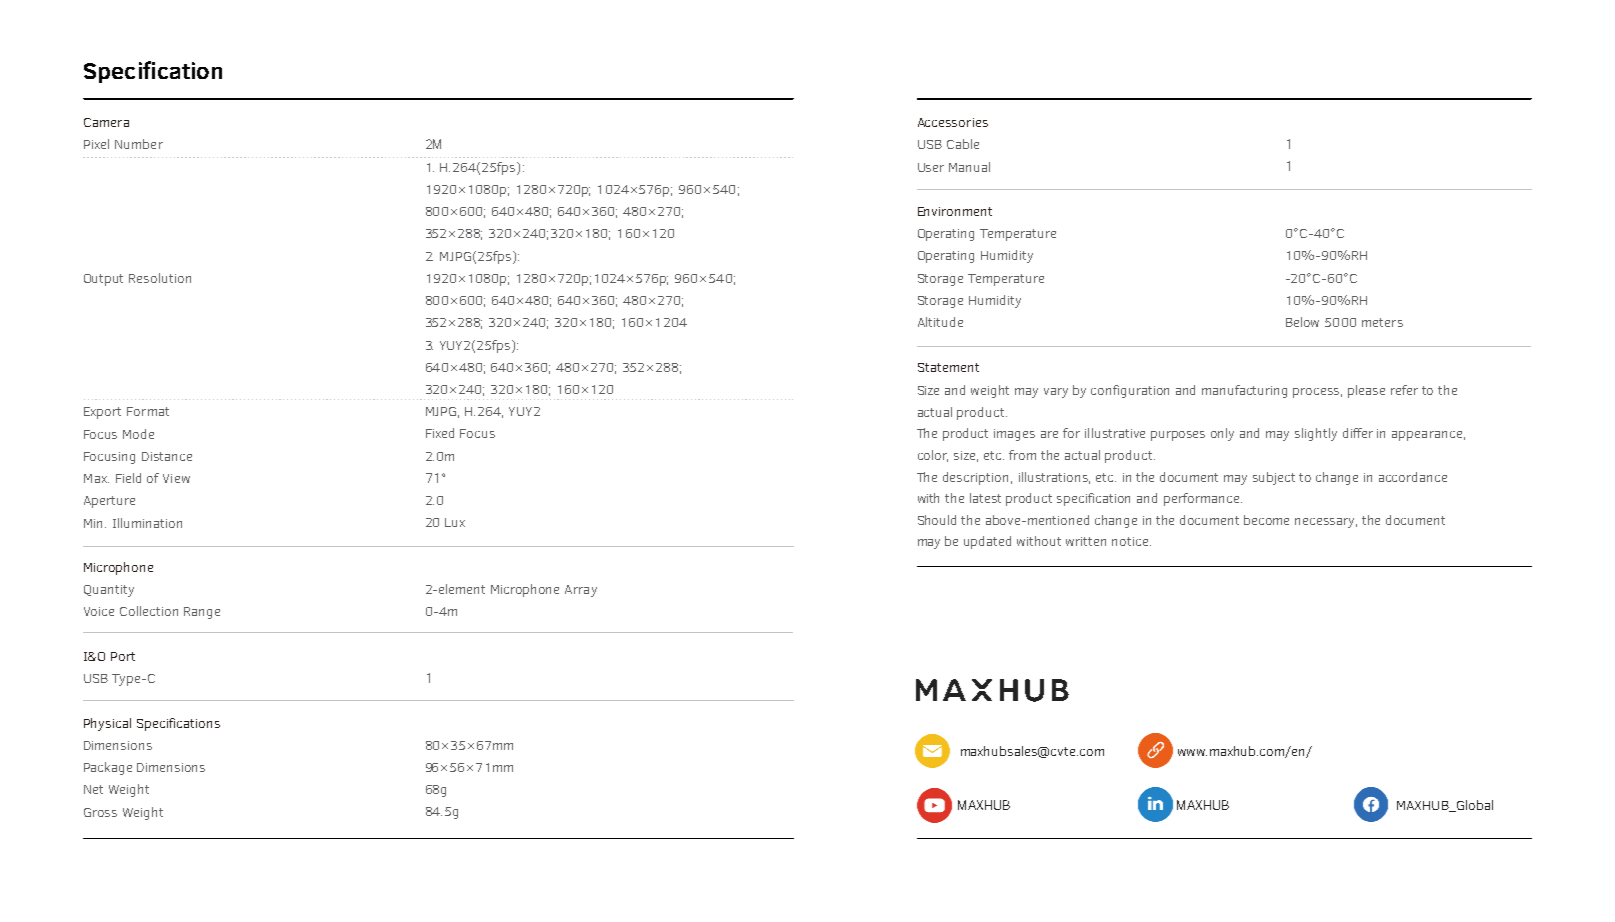 The width and height of the page is (1615, 922). Describe the element at coordinates (148, 411) in the page. I see `Format` at that location.
